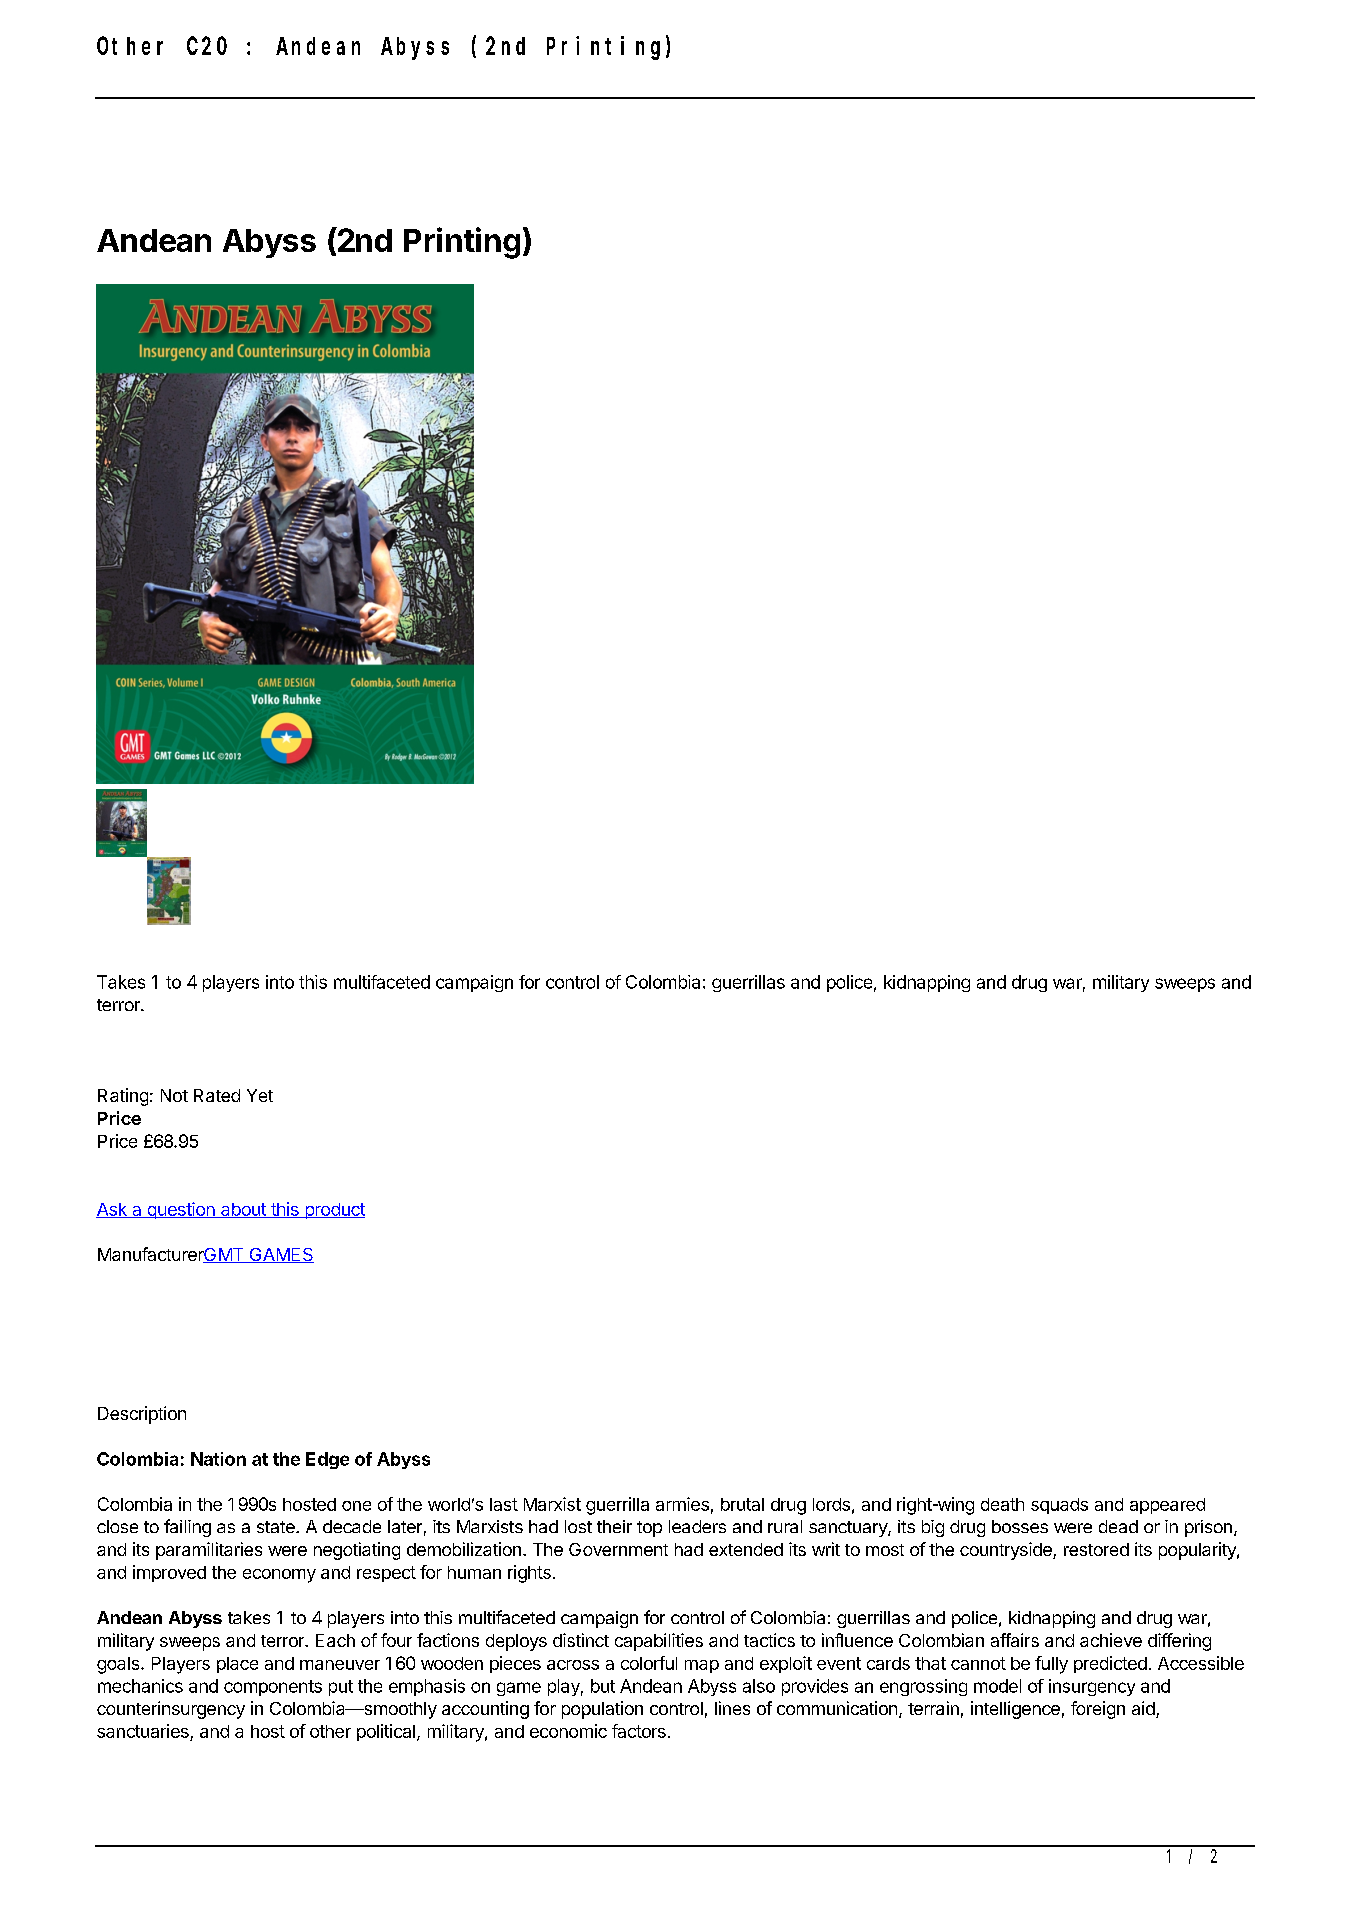  Describe the element at coordinates (260, 1095) in the page. I see `Yet` at that location.
